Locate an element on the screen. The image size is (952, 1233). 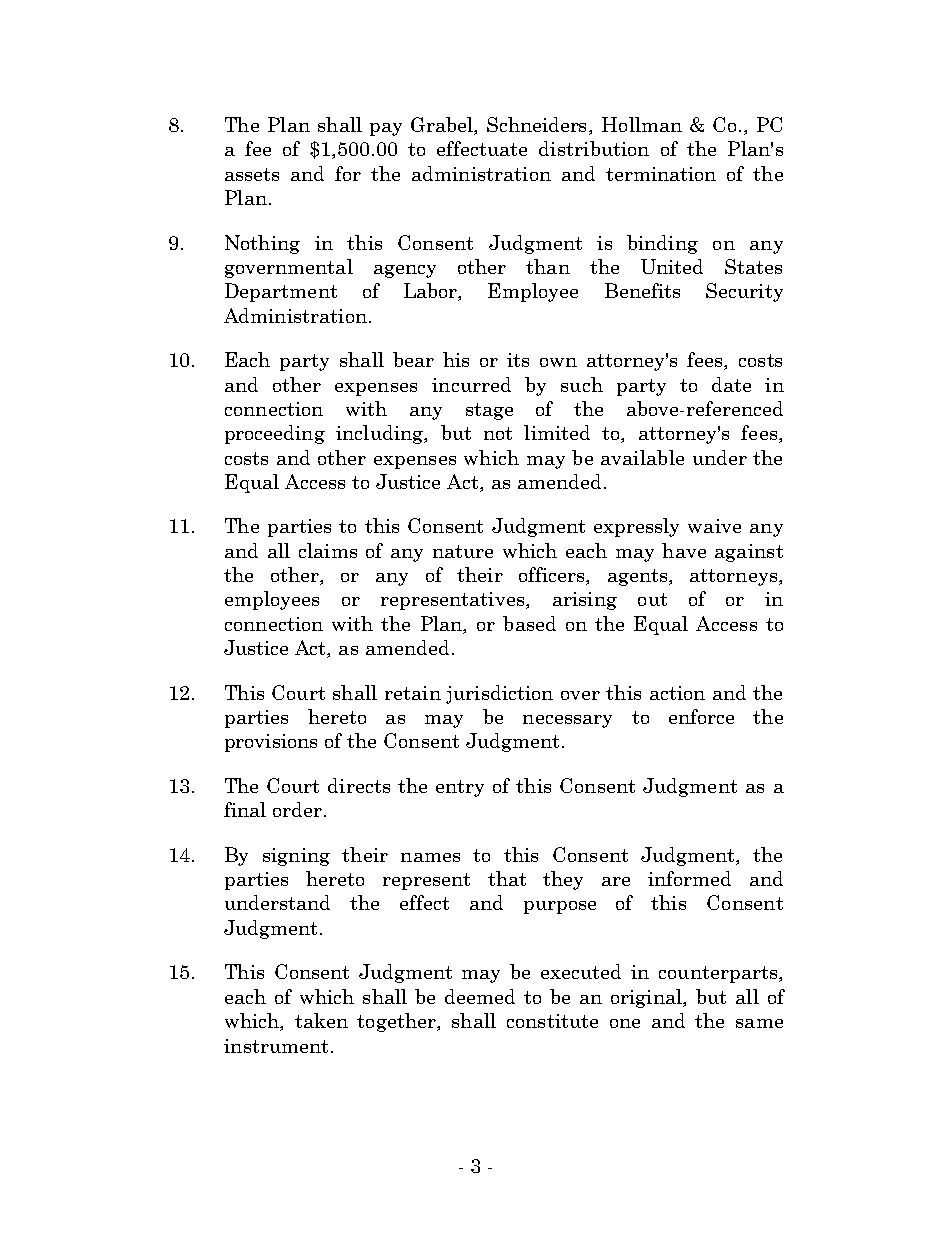
distribution is located at coordinates (594, 148).
